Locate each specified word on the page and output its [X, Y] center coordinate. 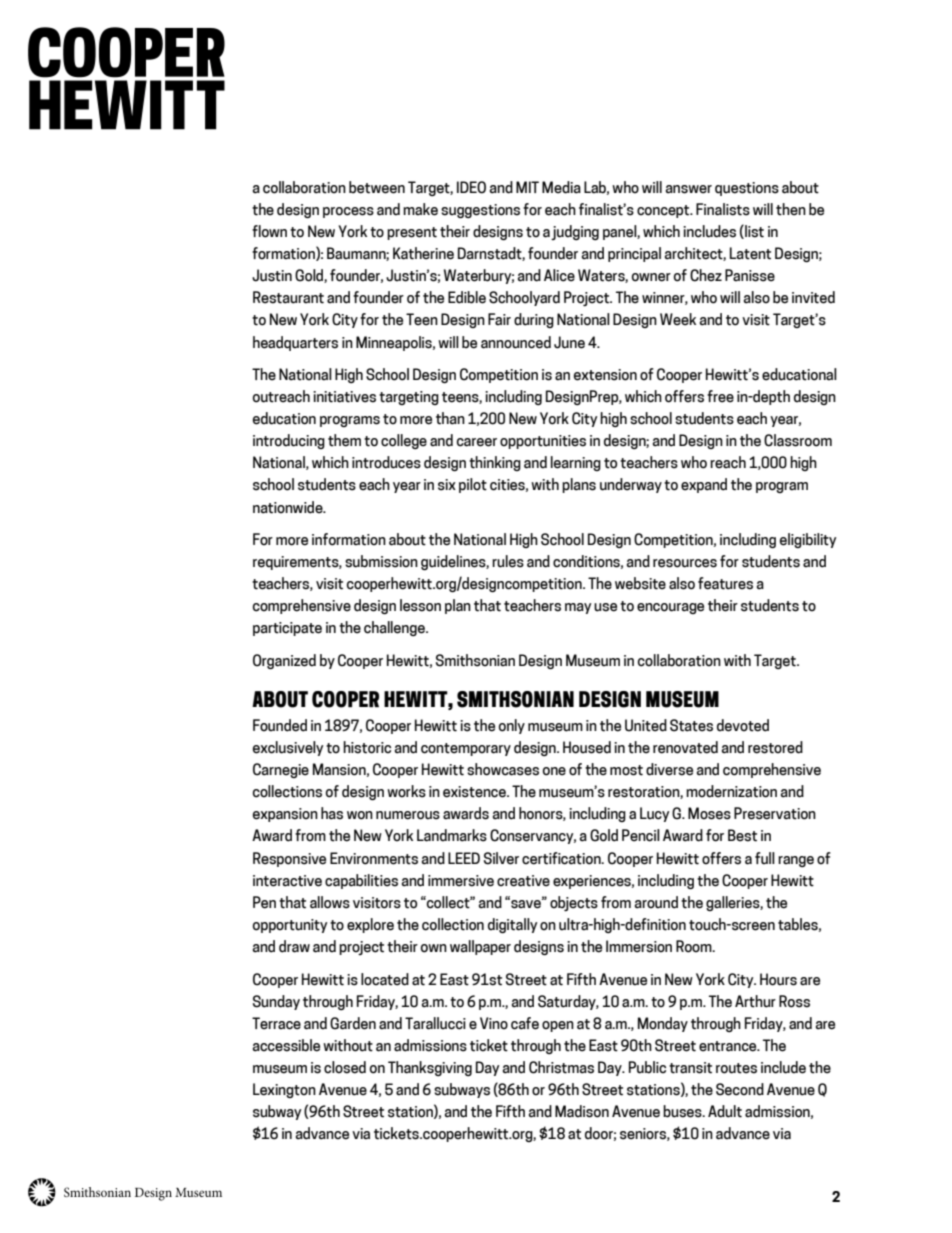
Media [561, 187]
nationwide [289, 507]
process [348, 212]
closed [345, 1067]
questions [747, 189]
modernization [731, 791]
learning [576, 463]
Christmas [561, 1067]
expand [704, 485]
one [554, 771]
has [332, 813]
